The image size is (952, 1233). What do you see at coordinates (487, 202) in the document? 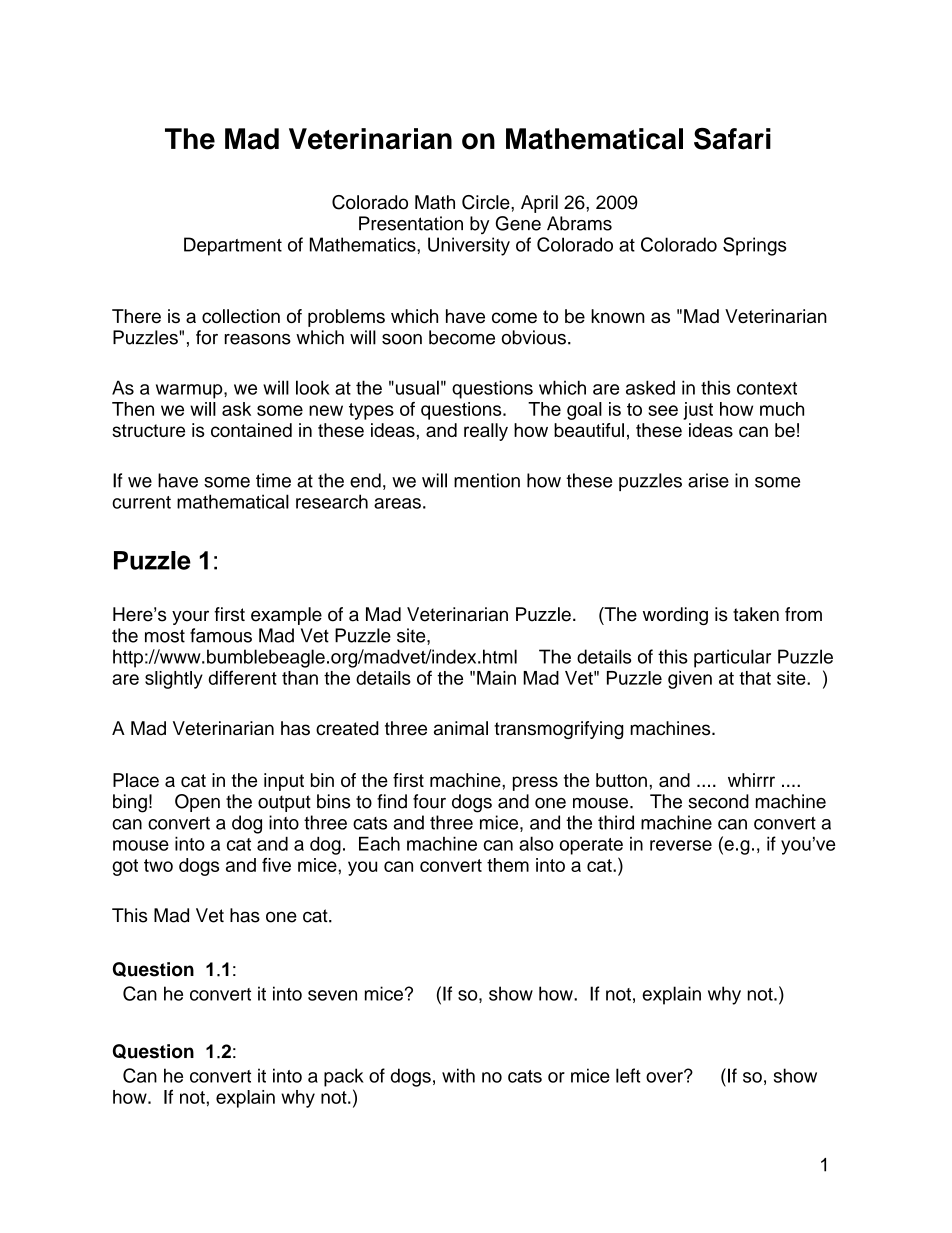
I see `Circle` at bounding box center [487, 202].
